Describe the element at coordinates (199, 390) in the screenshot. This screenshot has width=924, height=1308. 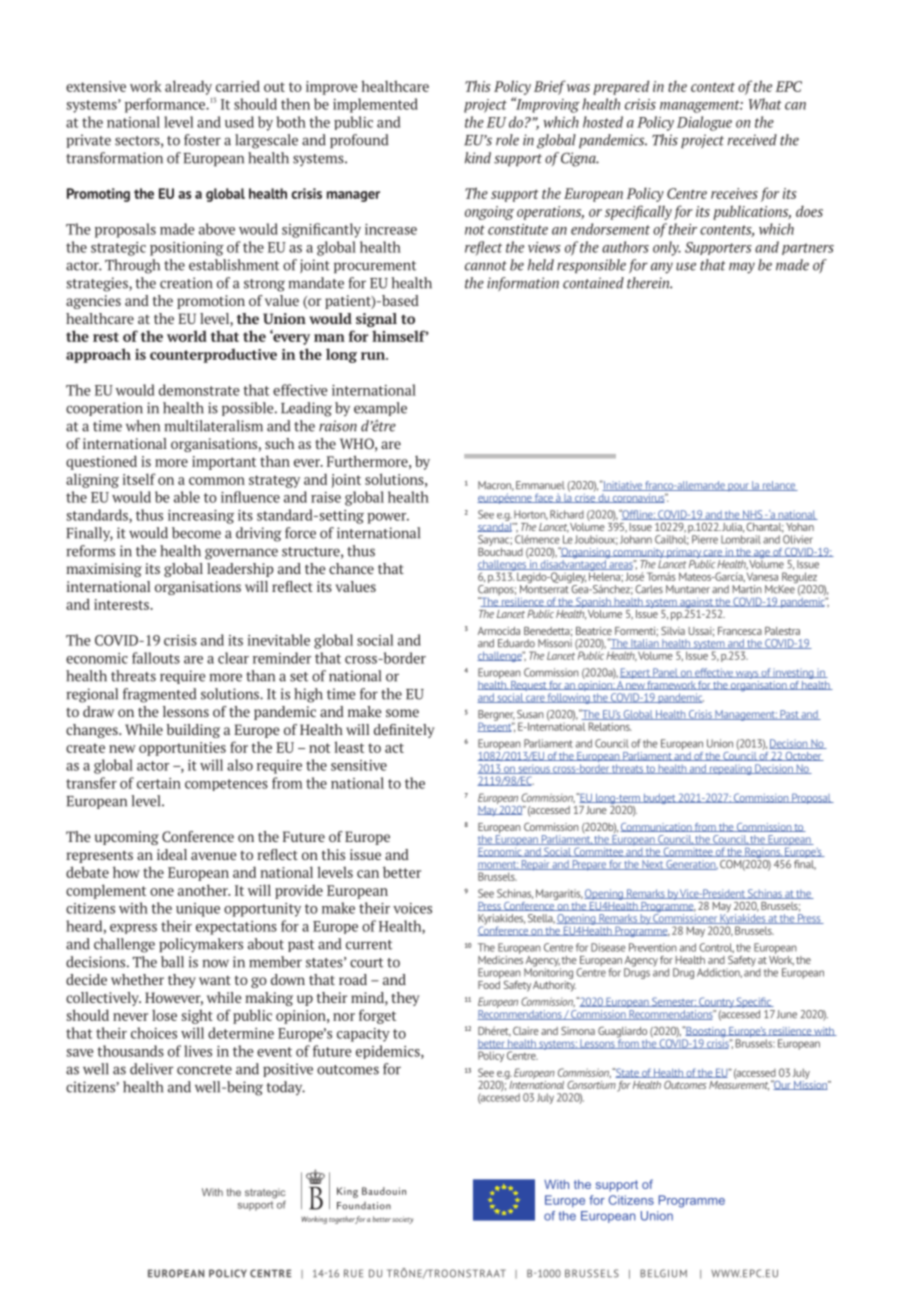
I see `demonstrate` at that location.
